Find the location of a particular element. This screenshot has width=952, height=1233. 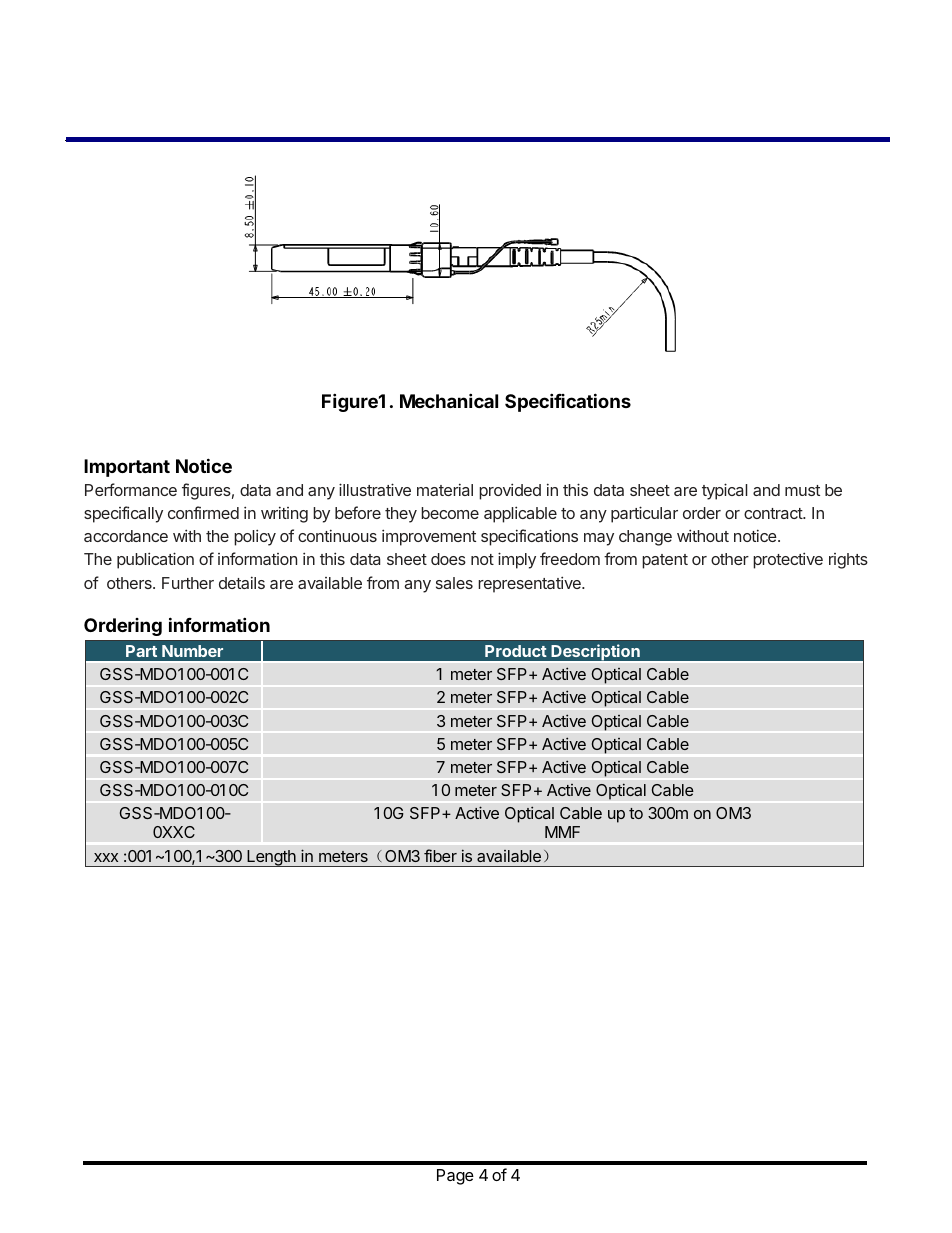

Product is located at coordinates (516, 651).
